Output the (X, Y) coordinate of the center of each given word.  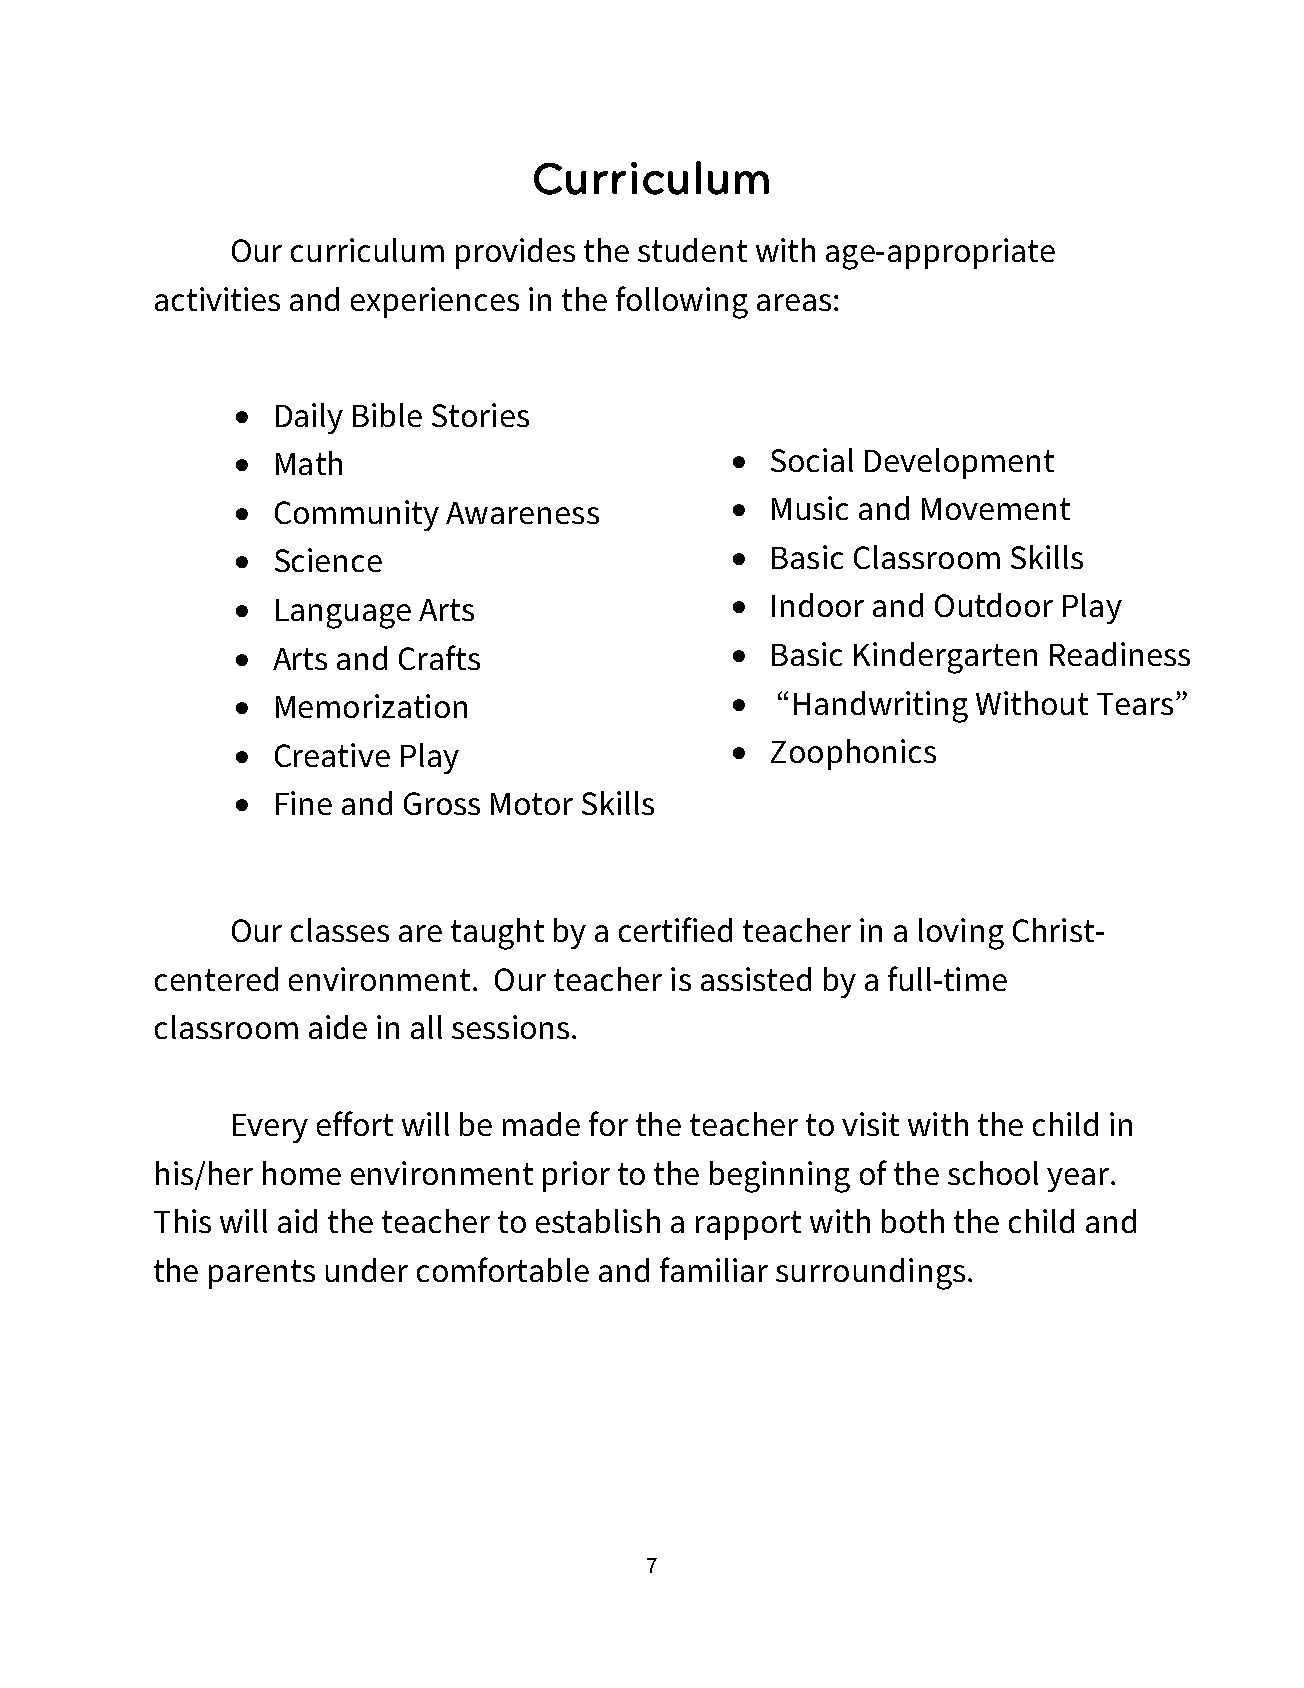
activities (217, 299)
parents (262, 1274)
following (682, 302)
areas (794, 302)
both (913, 1221)
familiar (714, 1269)
